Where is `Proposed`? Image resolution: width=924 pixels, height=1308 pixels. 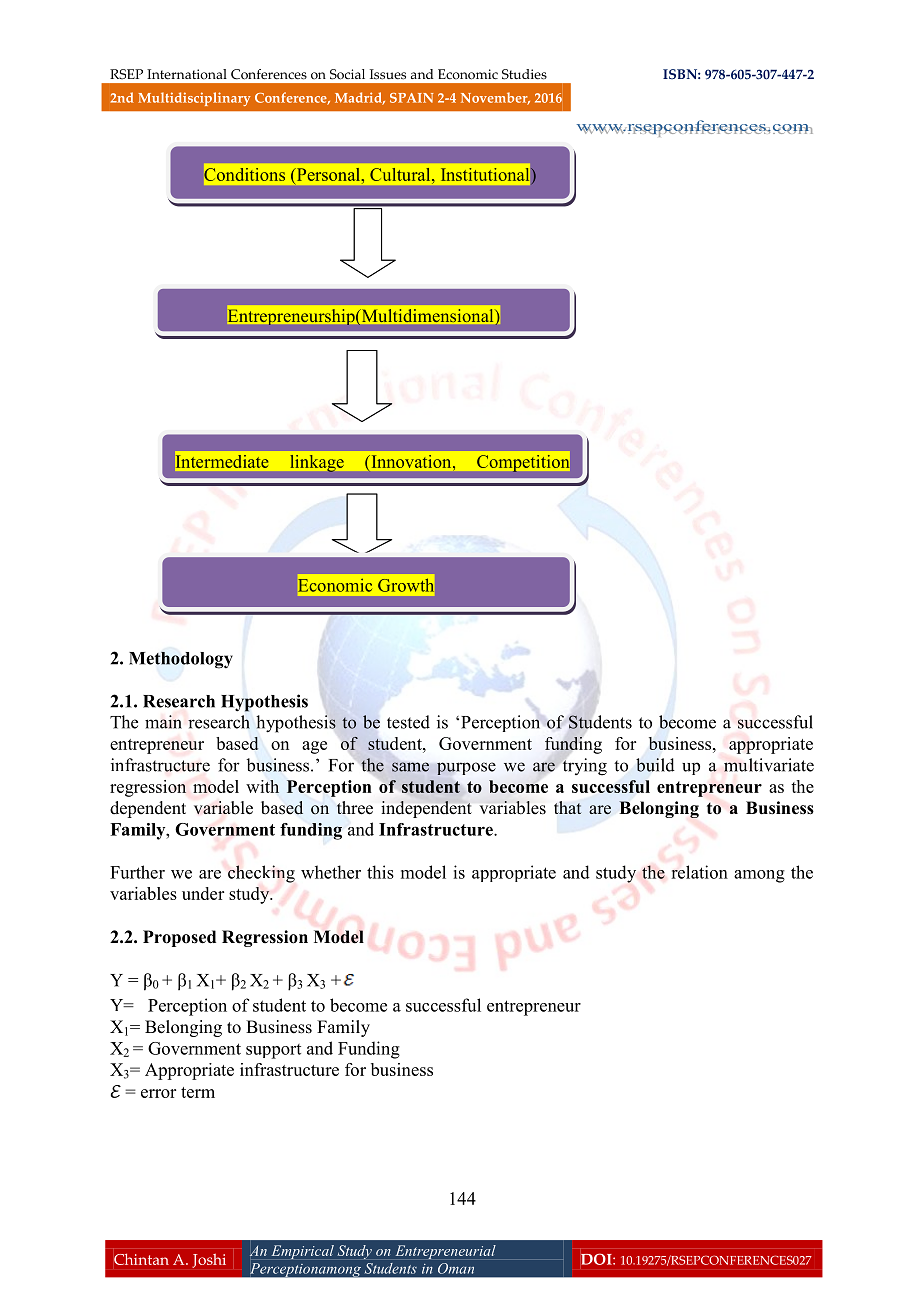 Proposed is located at coordinates (179, 938).
